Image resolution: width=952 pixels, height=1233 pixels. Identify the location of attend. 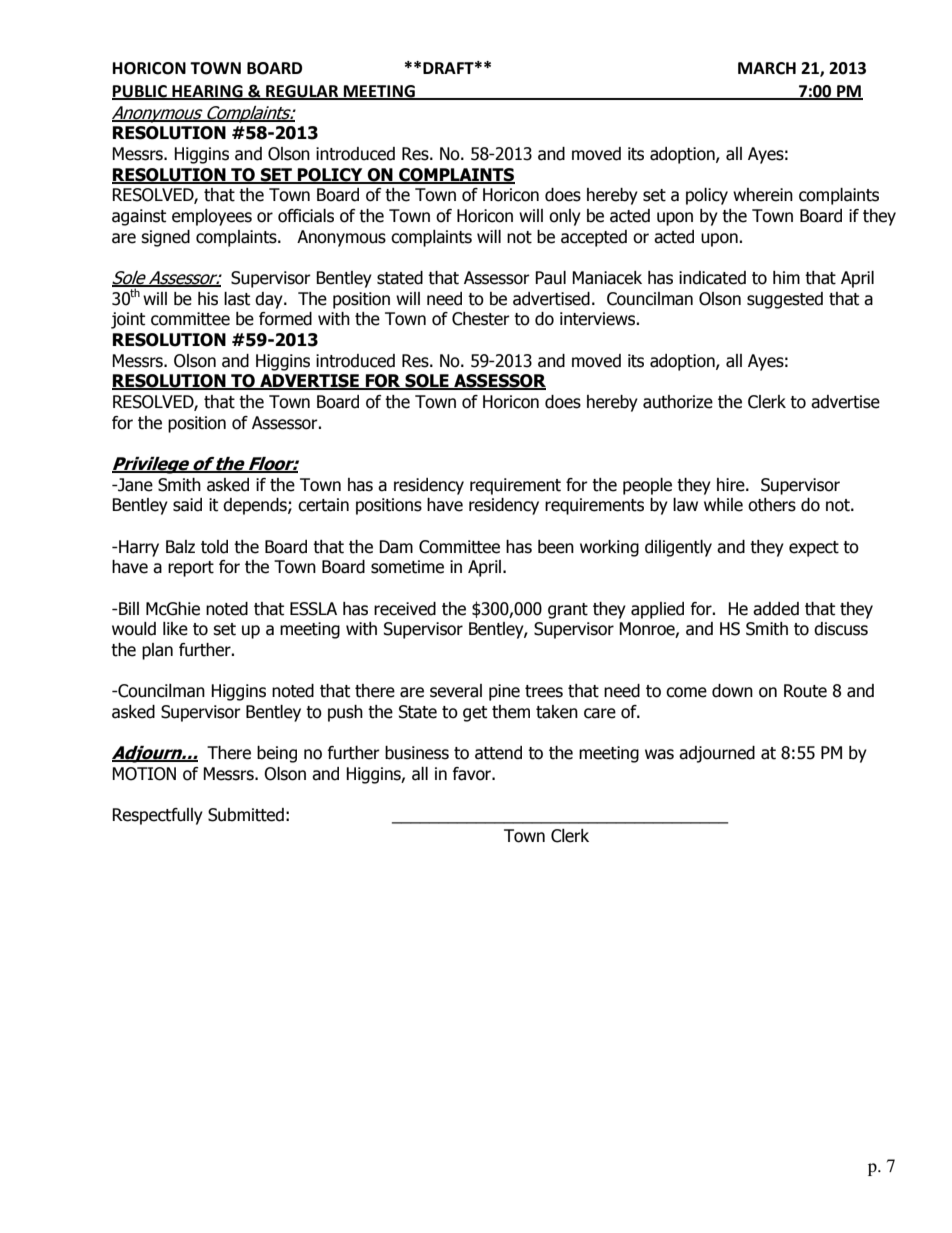
(498, 753).
